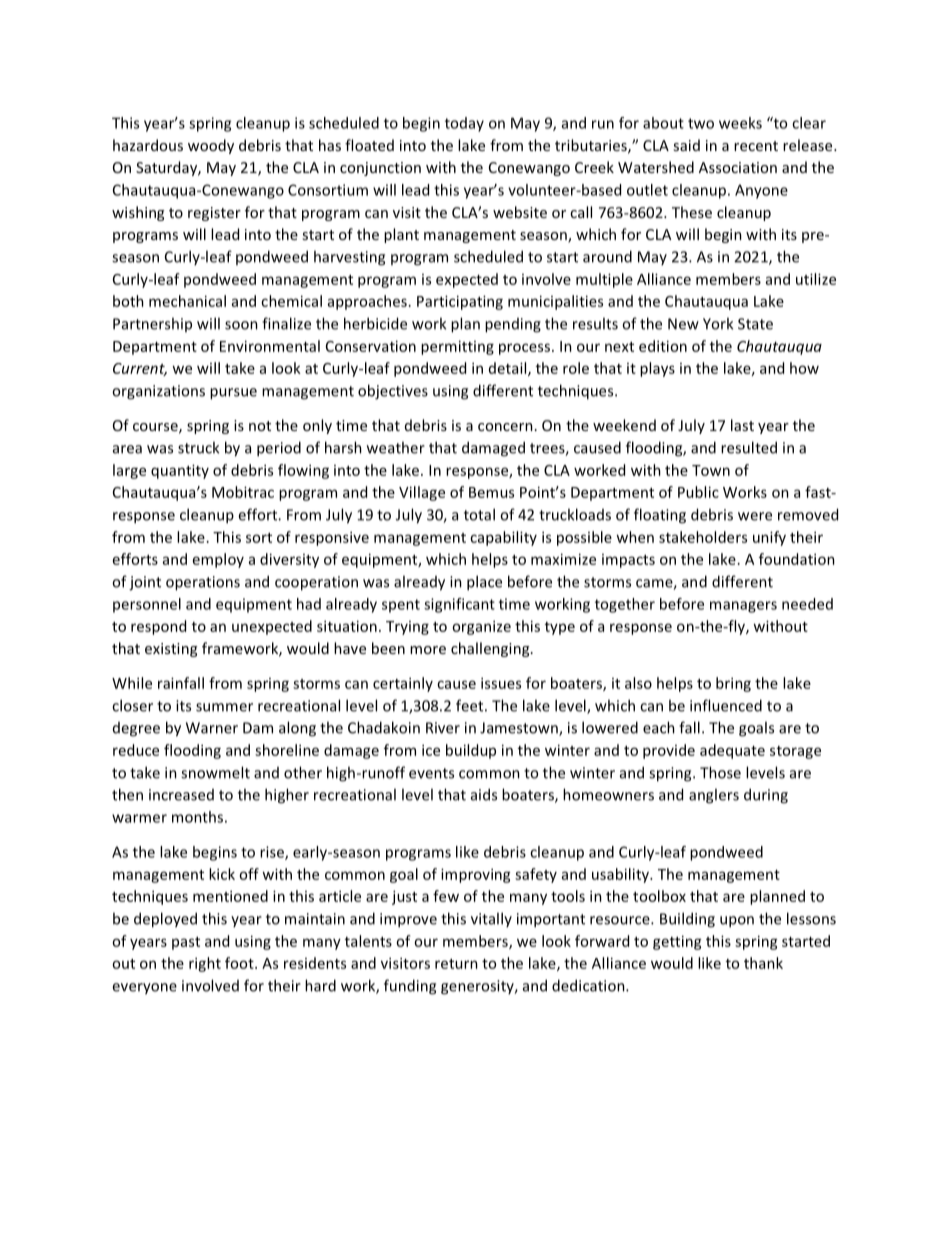  I want to click on concern, so click(505, 427).
